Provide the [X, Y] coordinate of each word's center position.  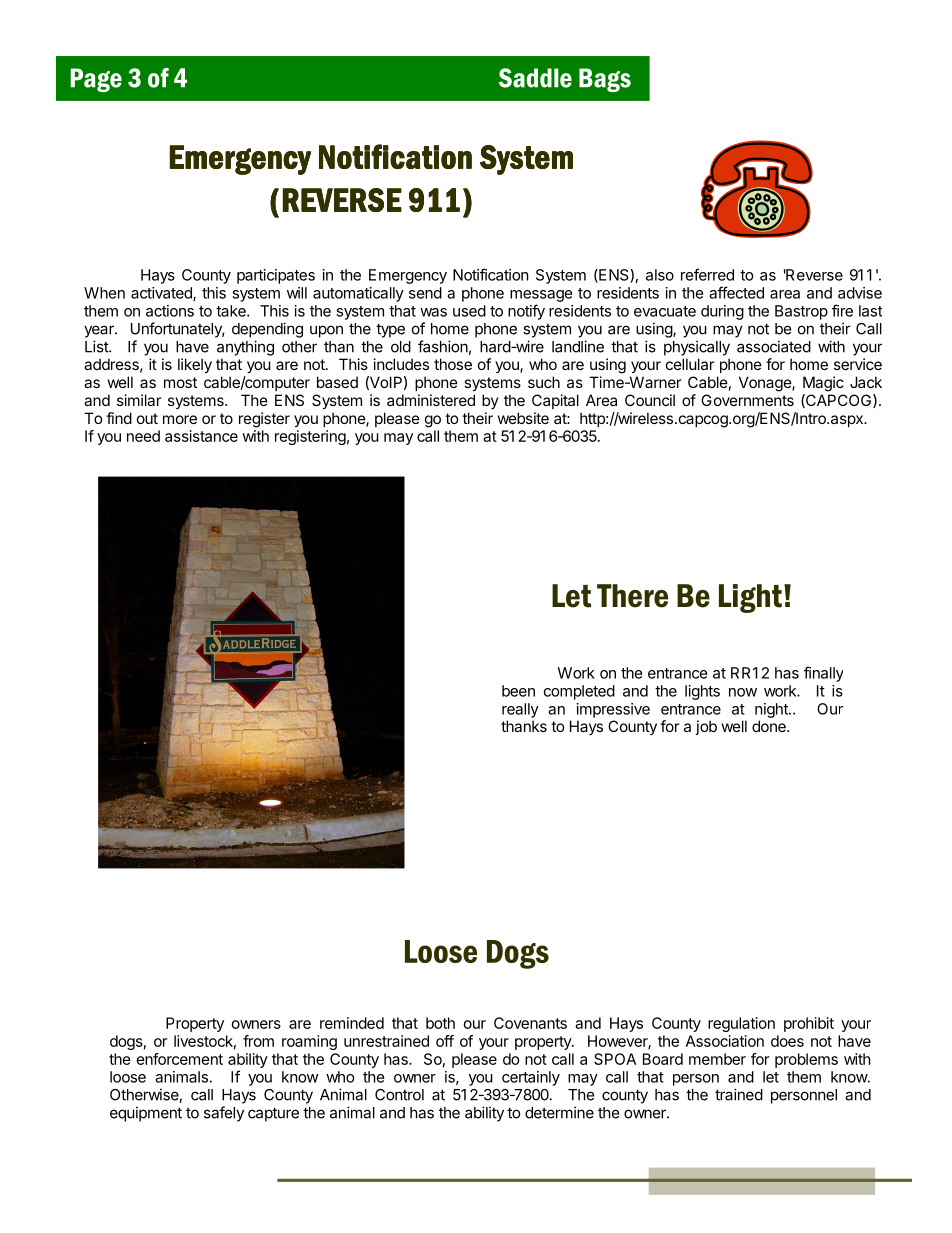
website [523, 418]
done [770, 726]
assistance [201, 436]
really [520, 710]
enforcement [180, 1059]
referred [707, 274]
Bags [605, 80]
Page [96, 80]
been [518, 691]
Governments [747, 400]
